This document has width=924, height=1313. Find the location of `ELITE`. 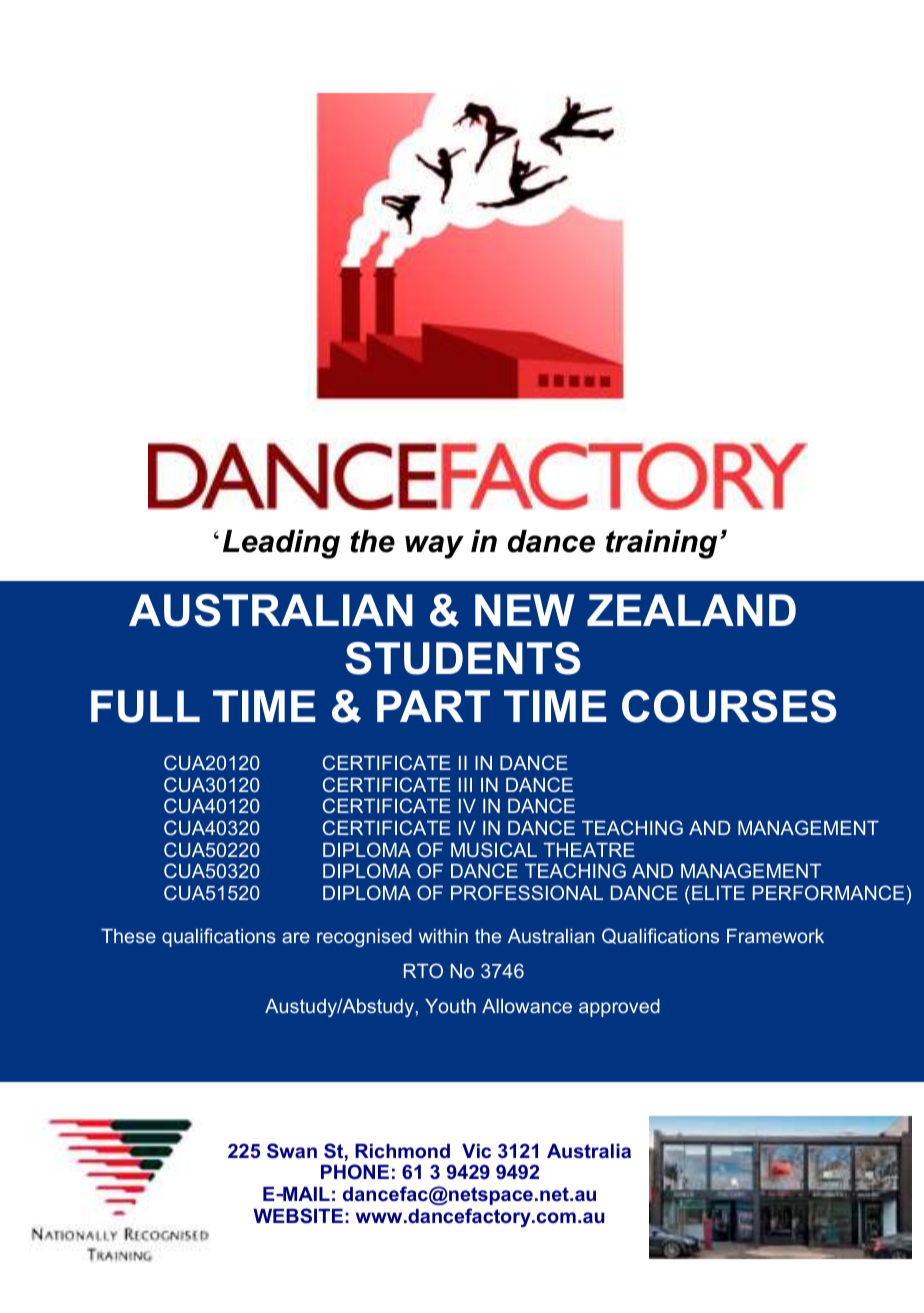

ELITE is located at coordinates (718, 893).
